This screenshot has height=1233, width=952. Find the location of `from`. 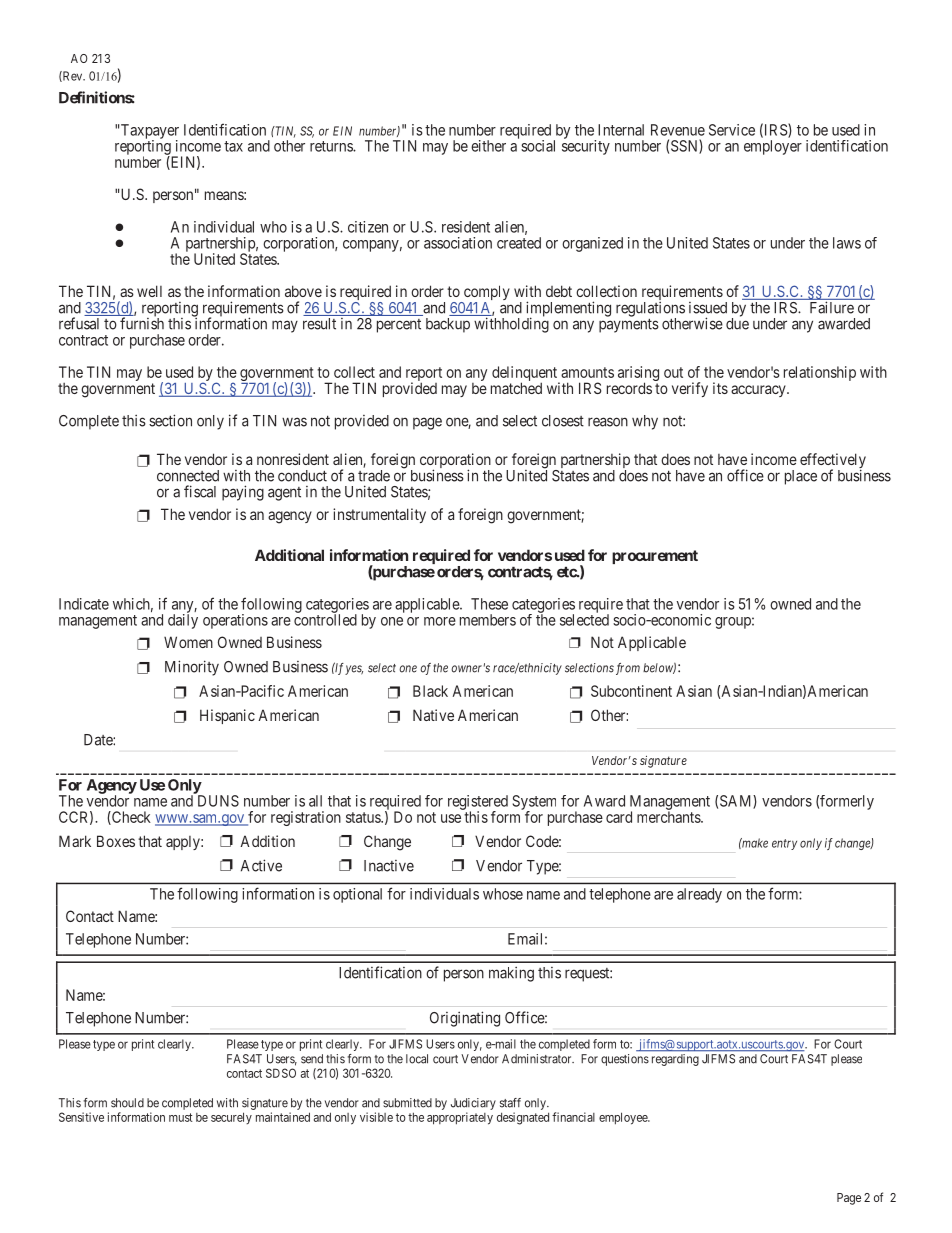

from is located at coordinates (628, 669).
